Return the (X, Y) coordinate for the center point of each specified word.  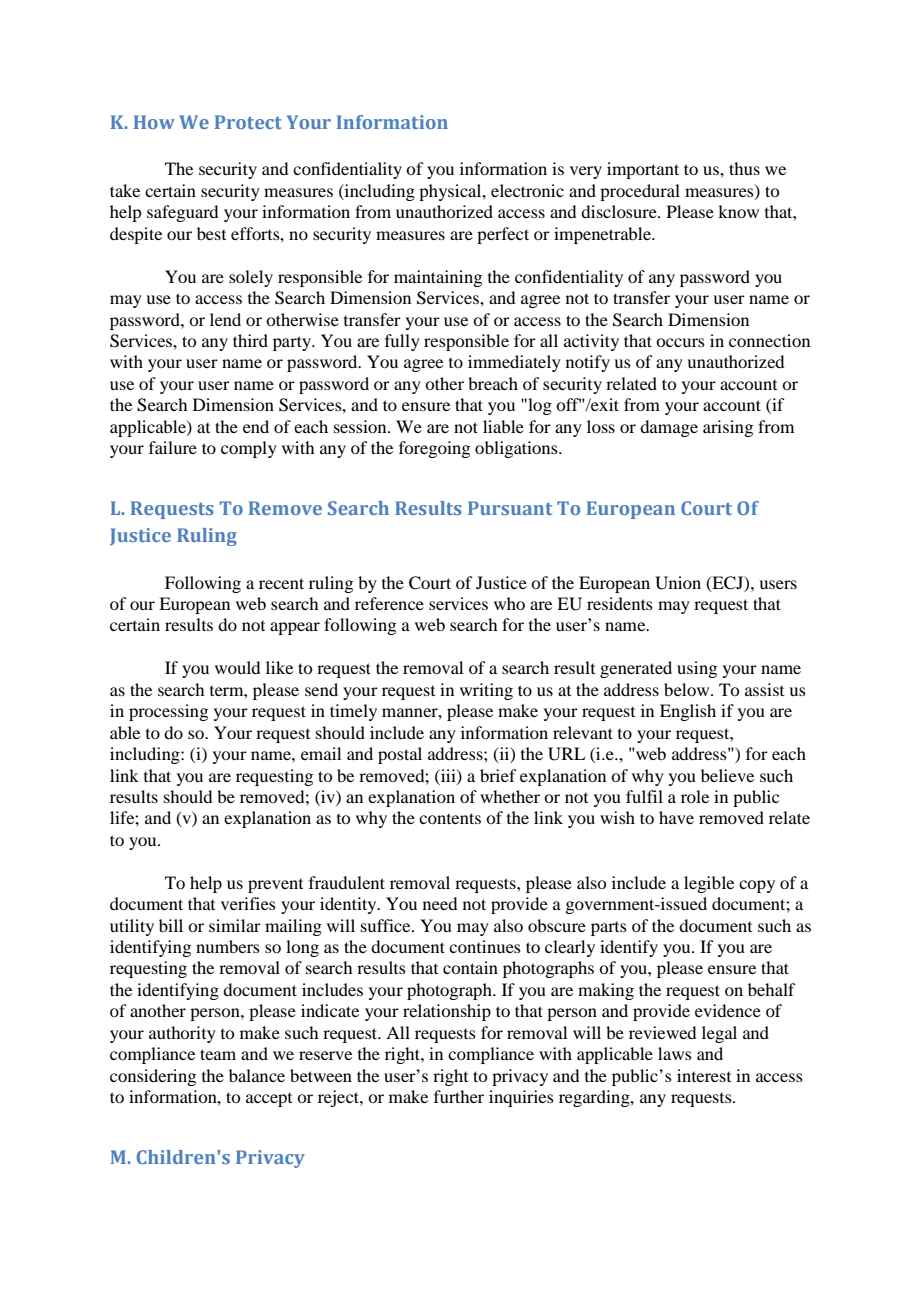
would (237, 667)
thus (744, 168)
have (676, 817)
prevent (275, 886)
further (459, 1096)
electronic (527, 190)
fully (402, 342)
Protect (248, 122)
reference (389, 603)
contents (450, 818)
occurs (680, 342)
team (218, 1054)
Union (678, 583)
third (250, 340)
